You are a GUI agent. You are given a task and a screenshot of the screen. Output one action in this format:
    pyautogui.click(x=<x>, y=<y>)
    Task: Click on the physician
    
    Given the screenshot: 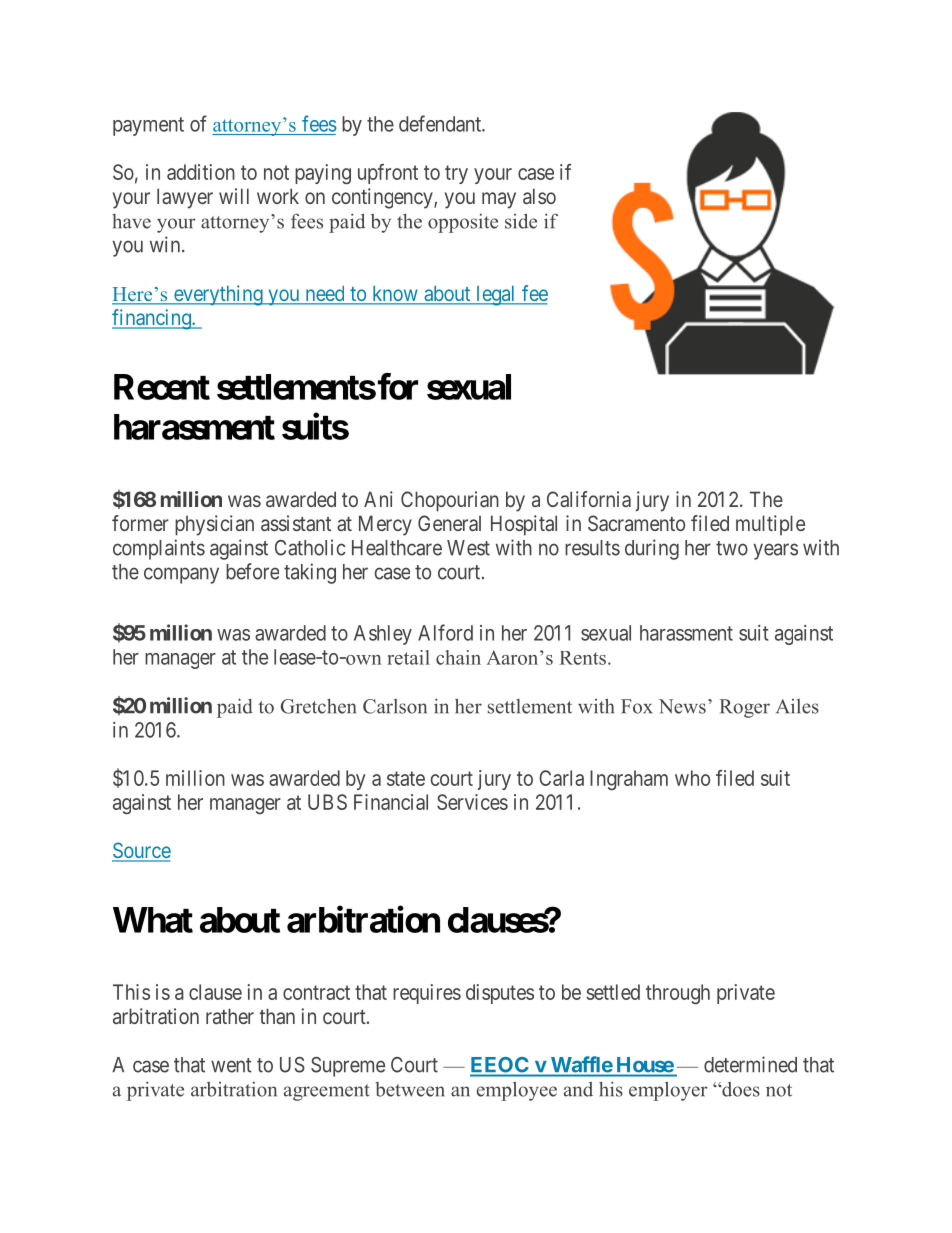 What is the action you would take?
    pyautogui.click(x=214, y=525)
